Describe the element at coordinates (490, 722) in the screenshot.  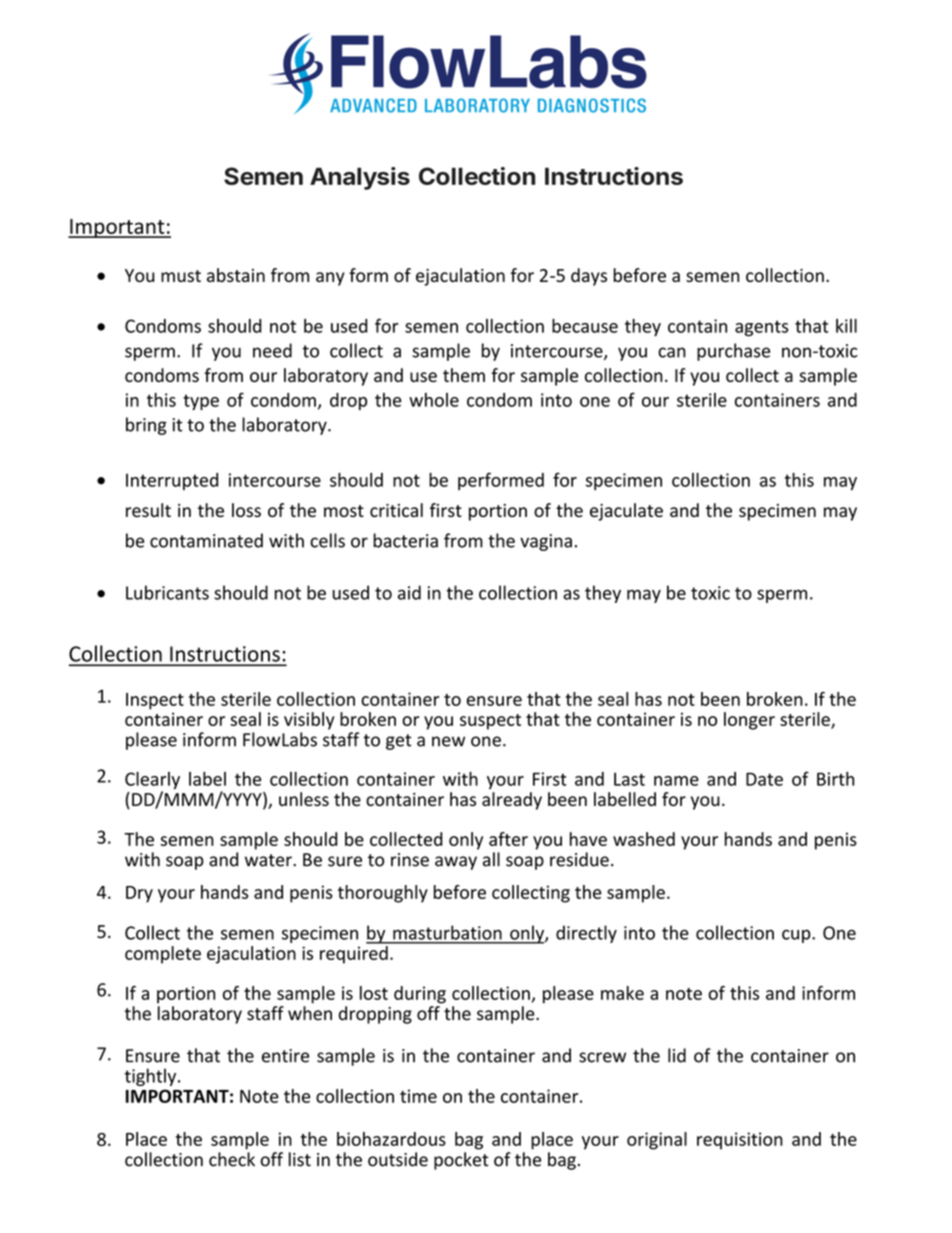
I see `suspect` at that location.
